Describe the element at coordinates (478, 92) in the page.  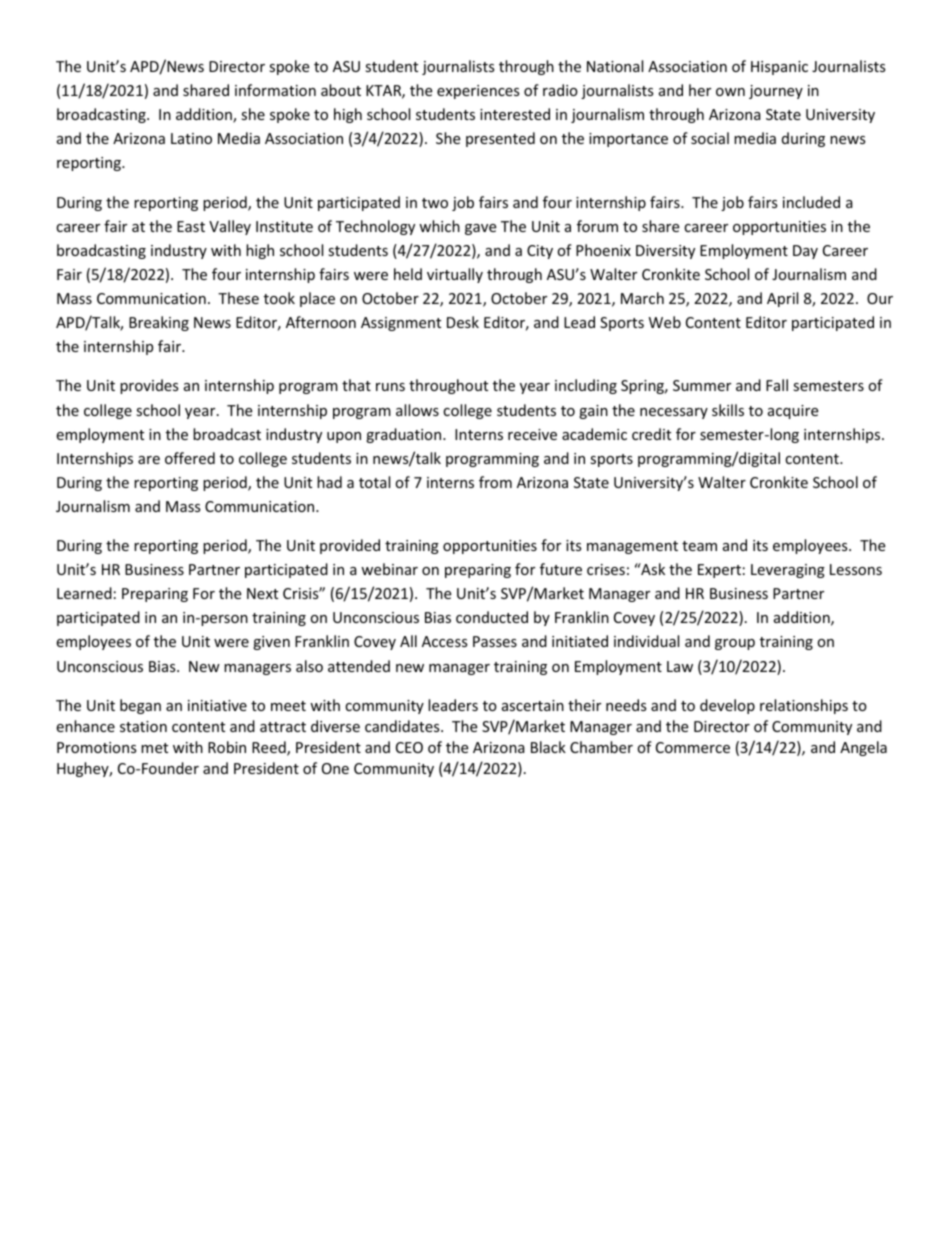
I see `experiences` at that location.
